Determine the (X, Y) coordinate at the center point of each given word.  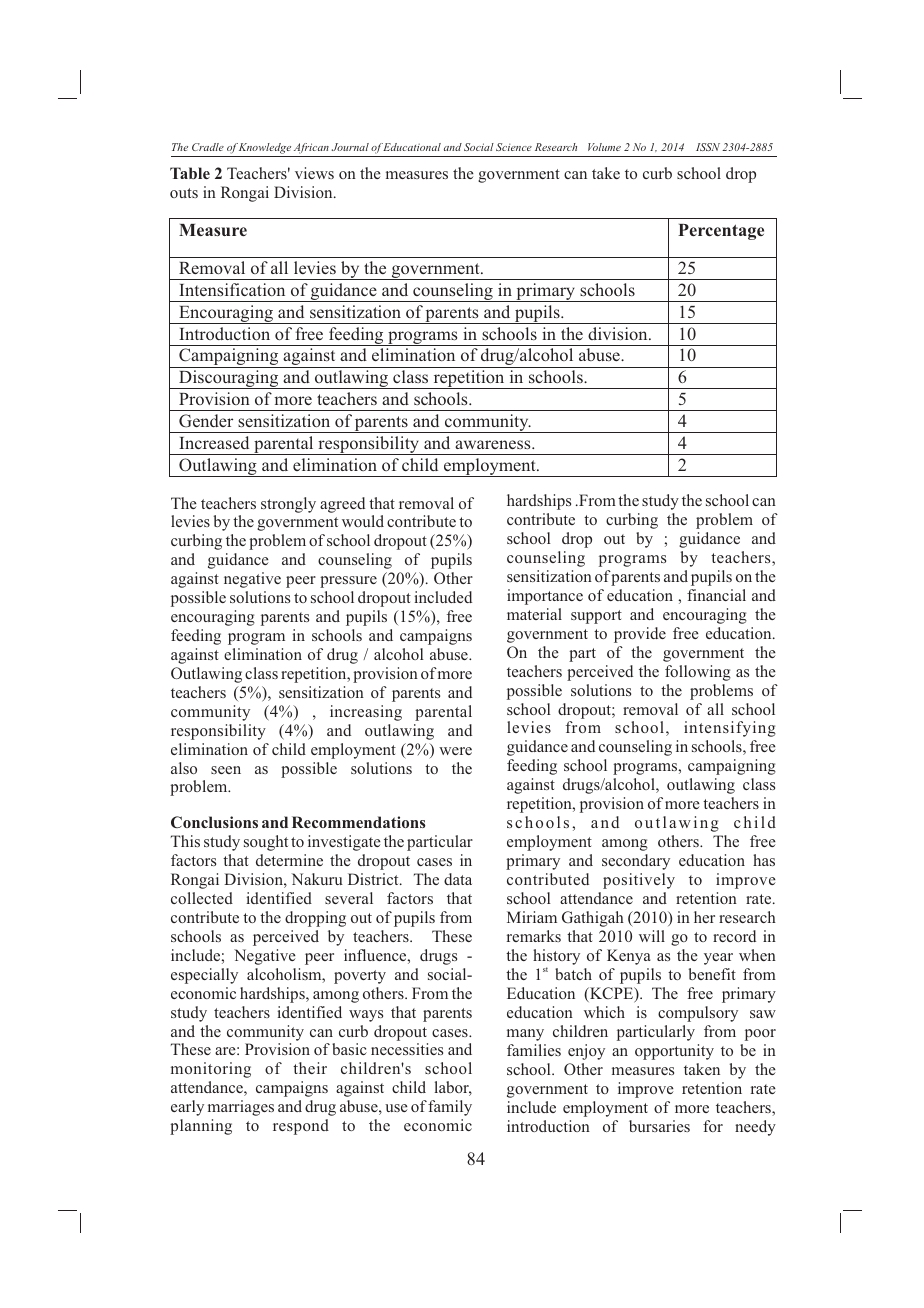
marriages (241, 1108)
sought (266, 843)
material (534, 614)
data (458, 879)
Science (514, 147)
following (698, 673)
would (363, 521)
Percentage (721, 232)
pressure (348, 582)
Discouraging (229, 379)
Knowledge (265, 150)
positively (639, 881)
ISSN (708, 147)
